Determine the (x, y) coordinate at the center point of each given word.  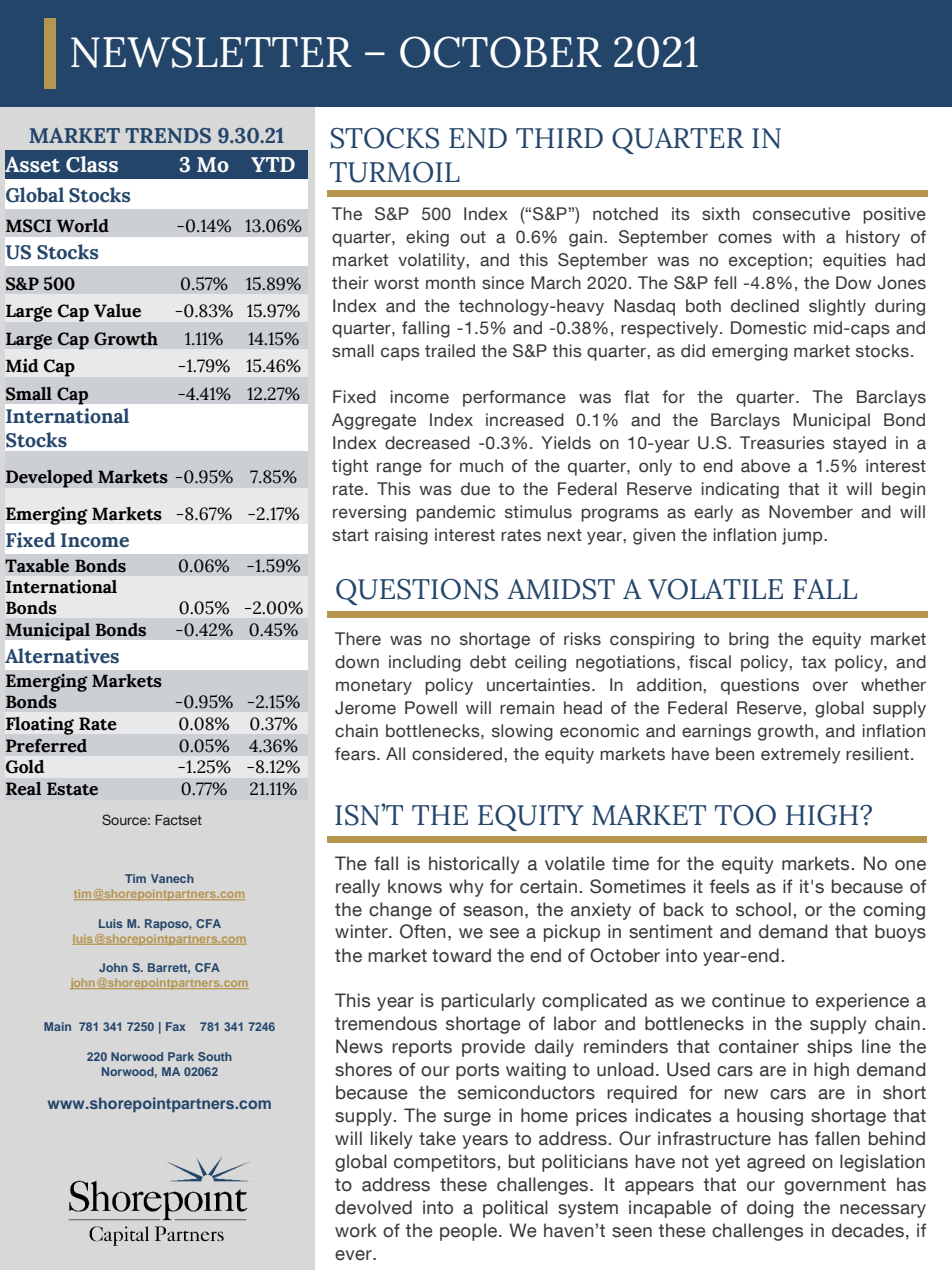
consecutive (801, 214)
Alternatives (62, 656)
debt (488, 662)
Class (92, 164)
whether (893, 685)
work (356, 1230)
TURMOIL (395, 172)
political (515, 1209)
